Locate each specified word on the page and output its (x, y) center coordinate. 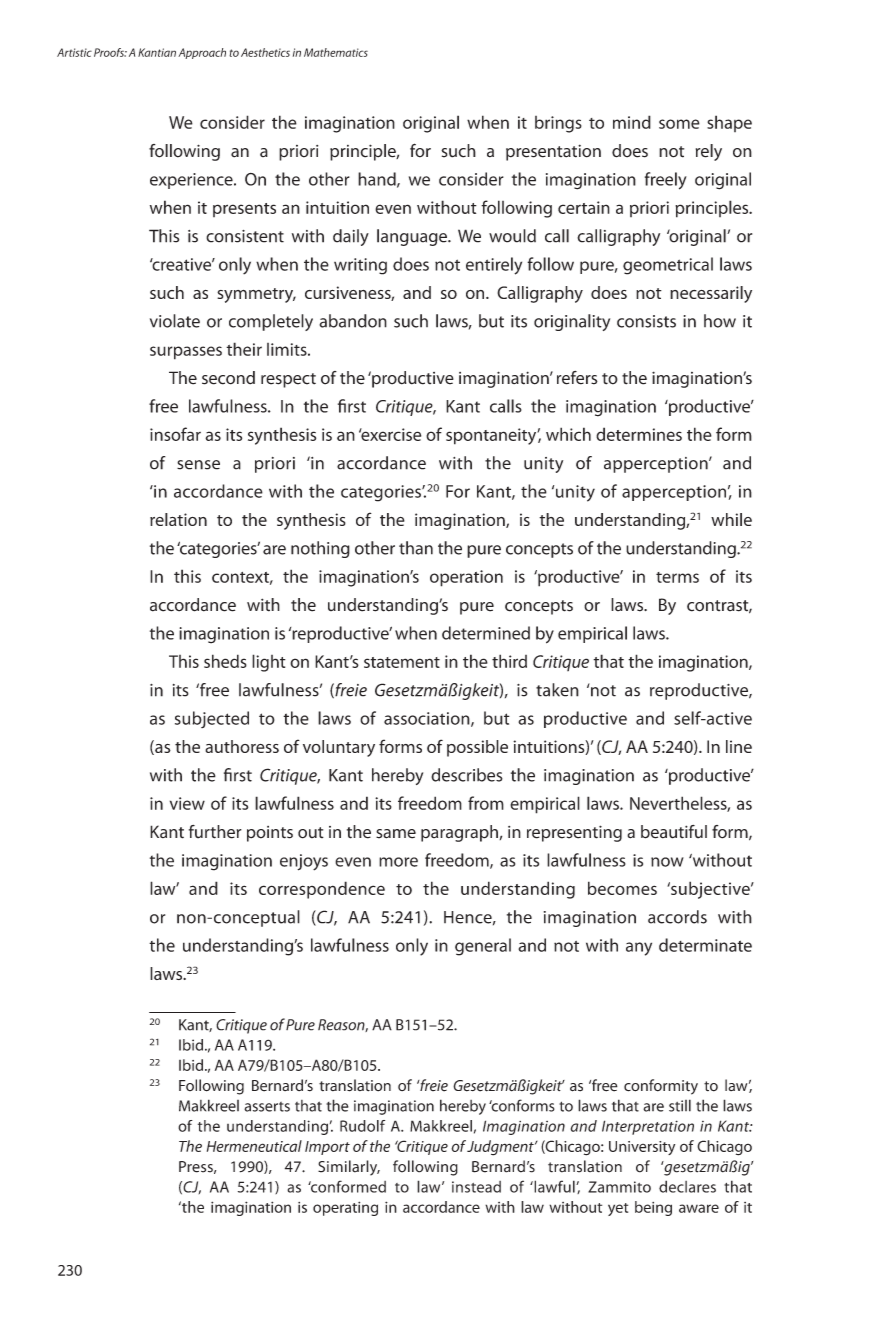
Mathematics (336, 52)
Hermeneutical (254, 1146)
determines (639, 434)
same (396, 834)
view (187, 803)
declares (687, 1186)
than (416, 548)
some (679, 124)
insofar (175, 434)
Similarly (349, 1168)
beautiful (674, 832)
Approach (202, 53)
